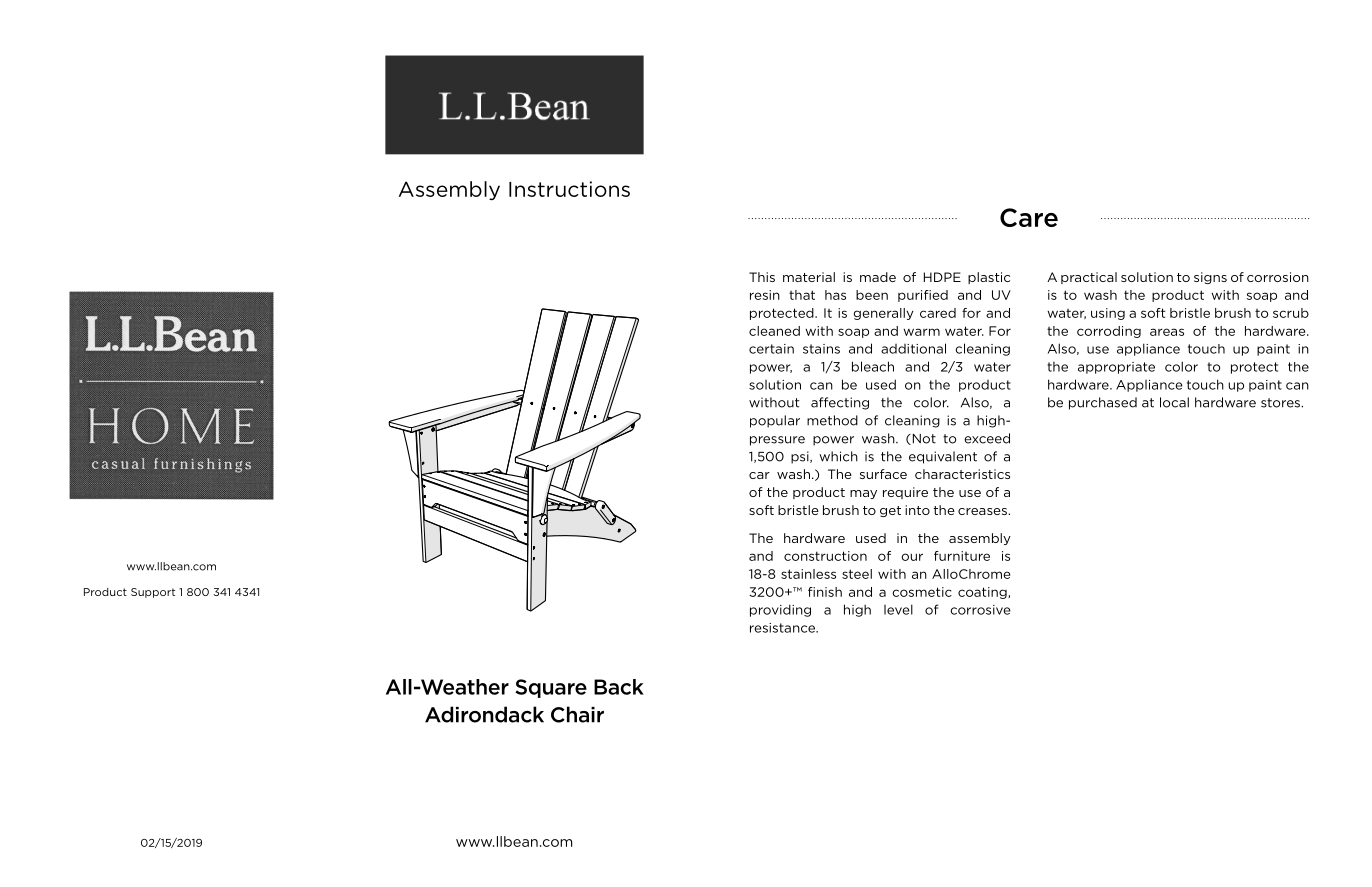 The height and width of the document is (887, 1372). Describe the element at coordinates (762, 277) in the document. I see `This` at that location.
